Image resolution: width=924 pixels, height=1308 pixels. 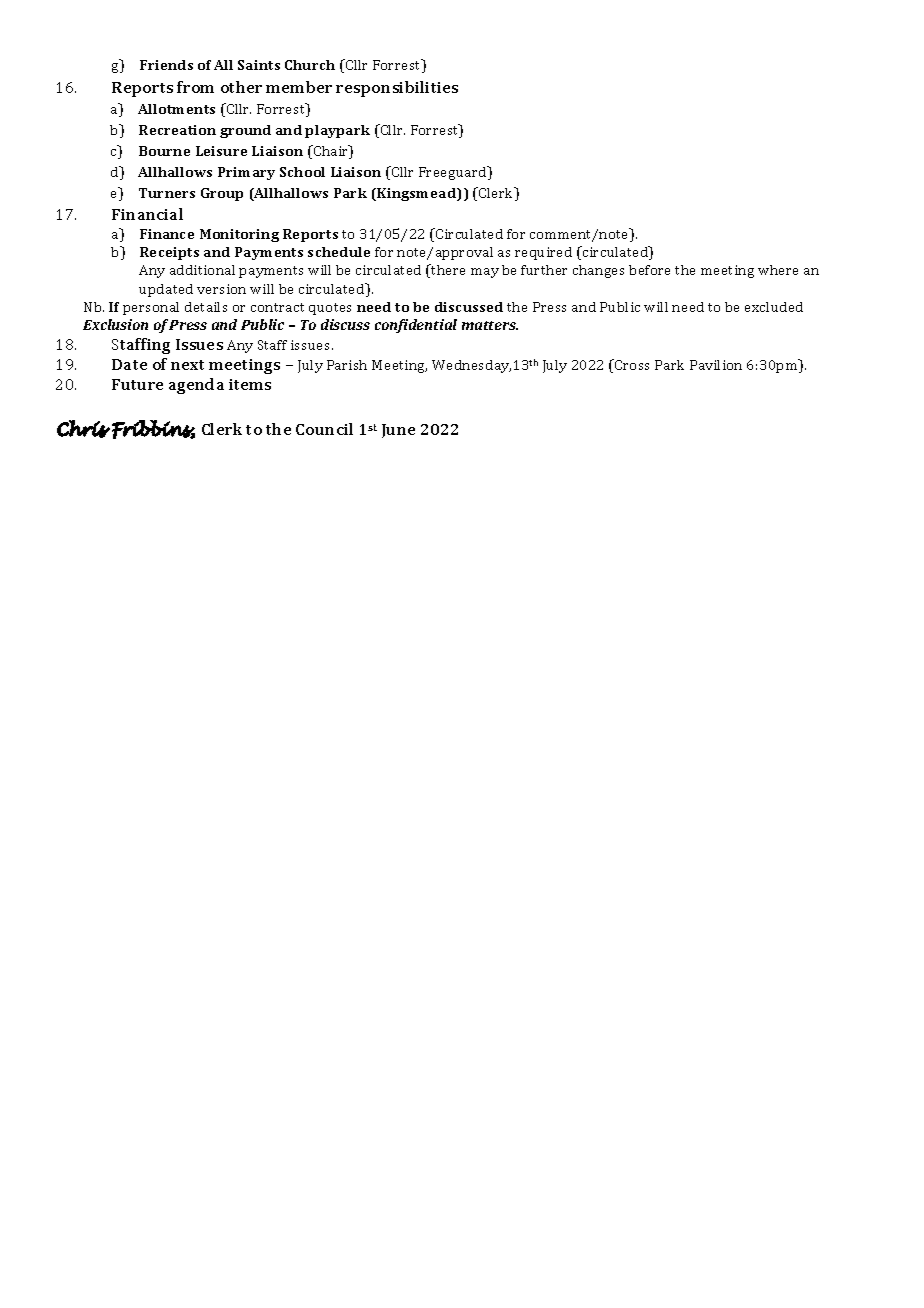 What do you see at coordinates (310, 65) in the screenshot?
I see `Church` at bounding box center [310, 65].
